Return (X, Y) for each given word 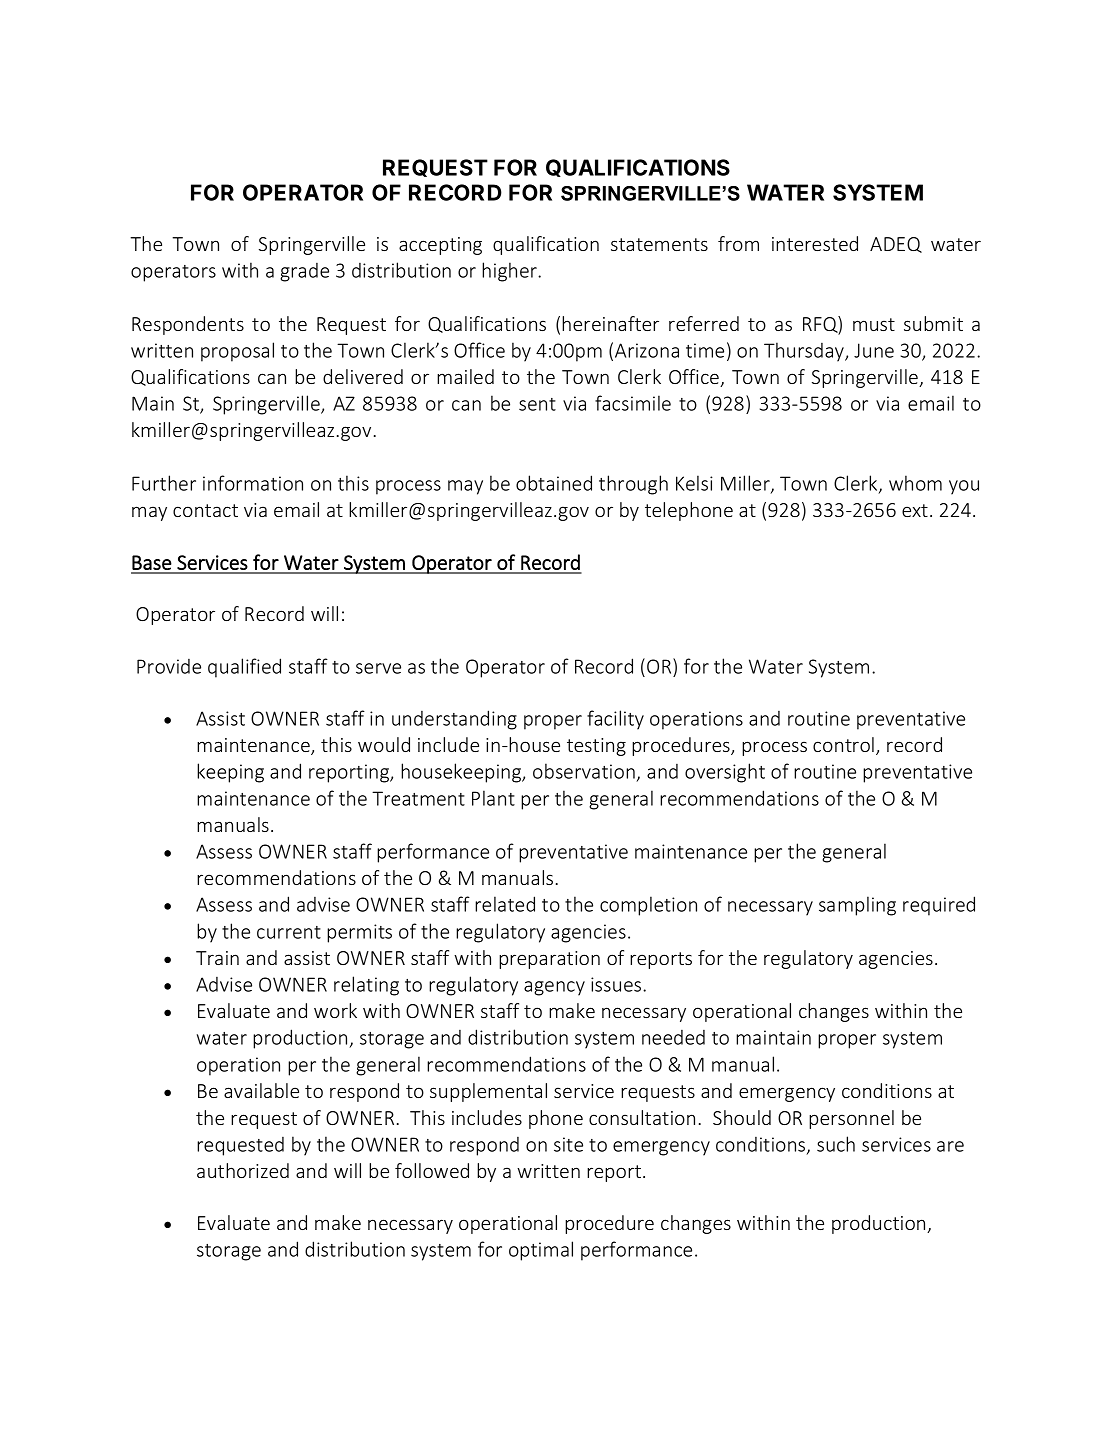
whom (915, 483)
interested (815, 243)
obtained (554, 483)
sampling (857, 906)
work (335, 1010)
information (253, 483)
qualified (244, 668)
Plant (493, 798)
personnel (851, 1119)
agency (554, 988)
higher (510, 272)
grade (304, 272)
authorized (243, 1170)
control (843, 744)
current (289, 932)
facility (615, 720)
